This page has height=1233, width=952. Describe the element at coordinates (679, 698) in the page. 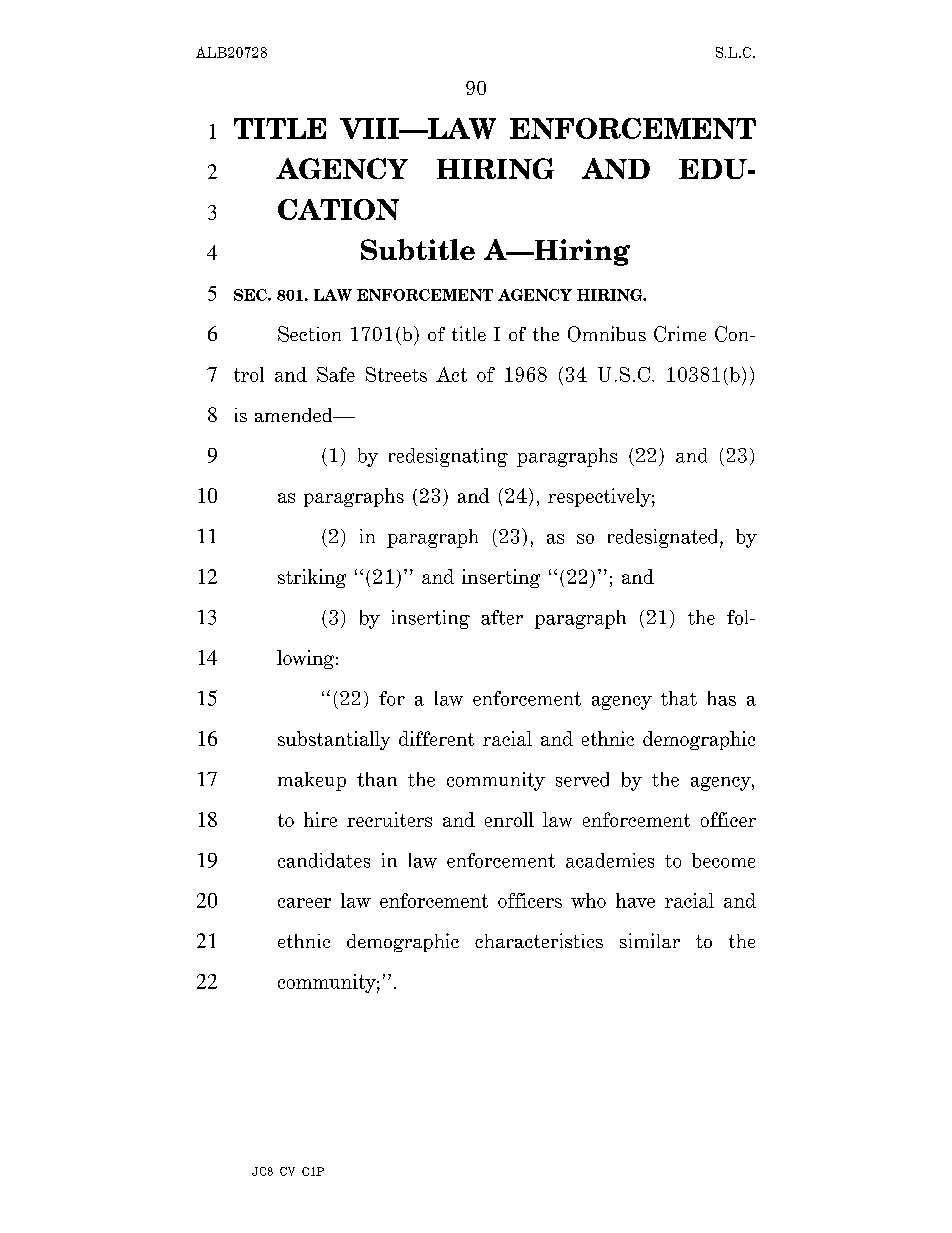

I see `that` at that location.
